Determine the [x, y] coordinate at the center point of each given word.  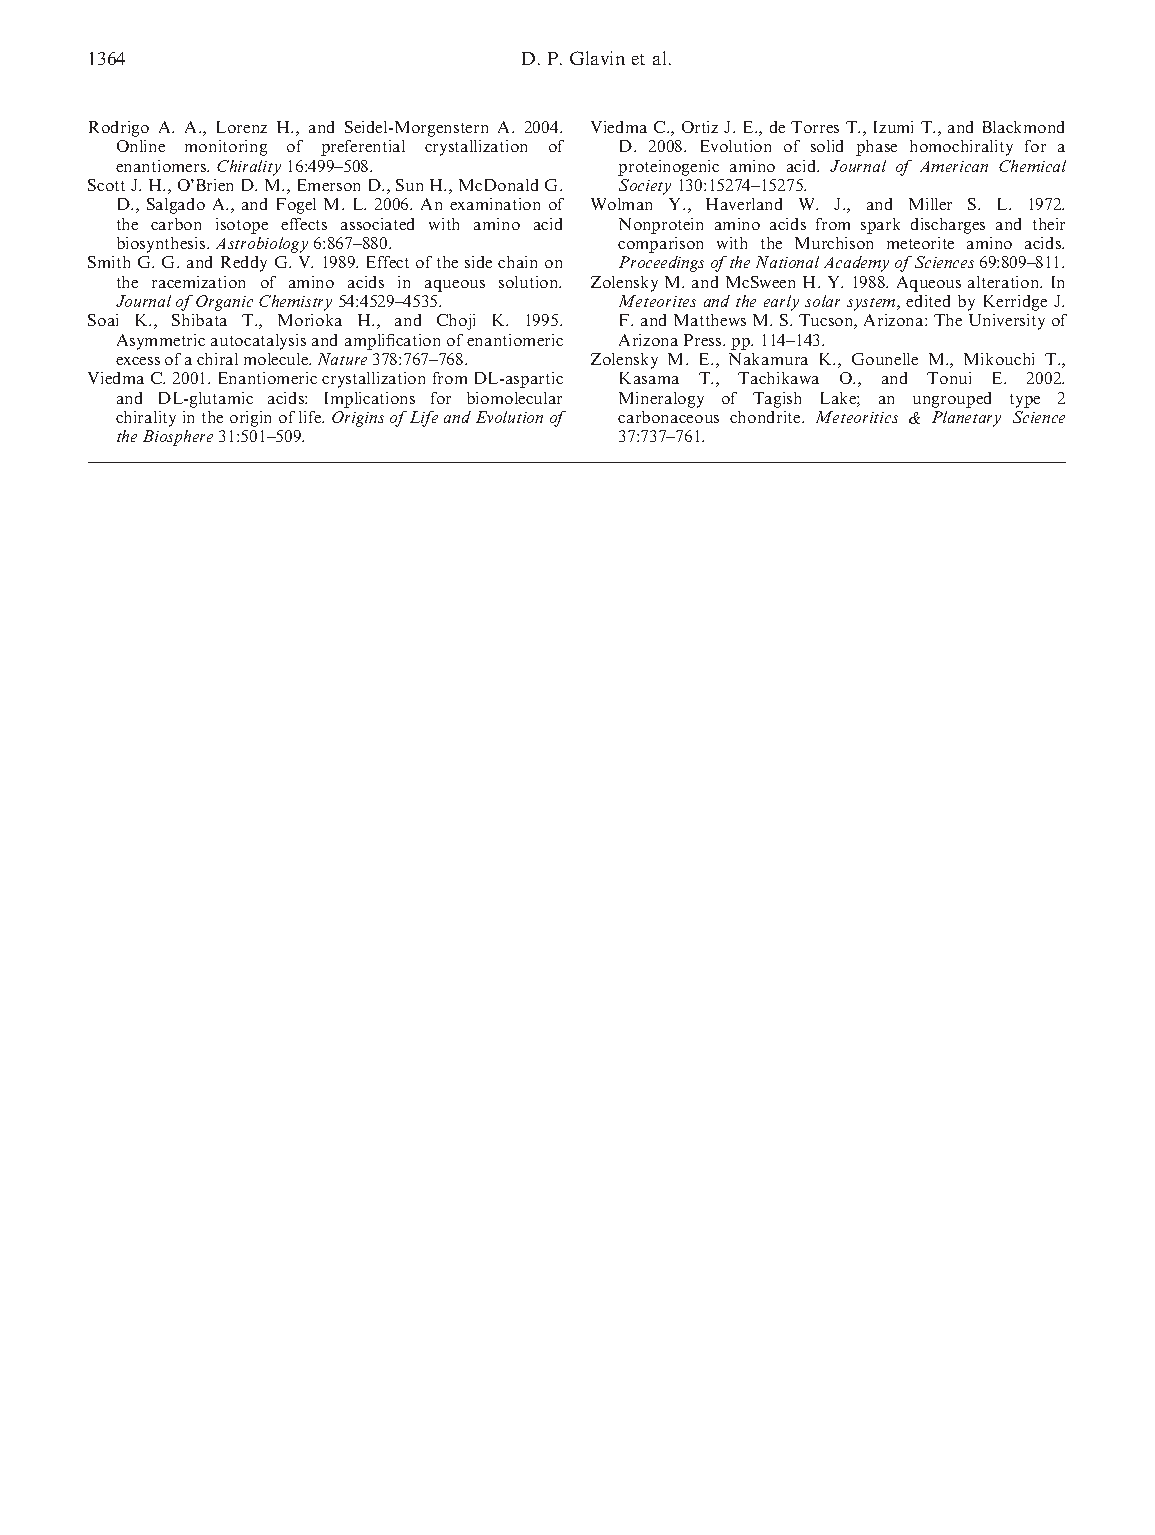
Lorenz [242, 127]
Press [704, 340]
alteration [1005, 282]
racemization [198, 282]
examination [495, 204]
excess [138, 361]
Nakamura [768, 359]
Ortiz [700, 127]
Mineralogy [661, 400]
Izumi [893, 127]
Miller [930, 204]
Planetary [966, 419]
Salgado [176, 206]
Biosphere [178, 438]
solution [530, 282]
